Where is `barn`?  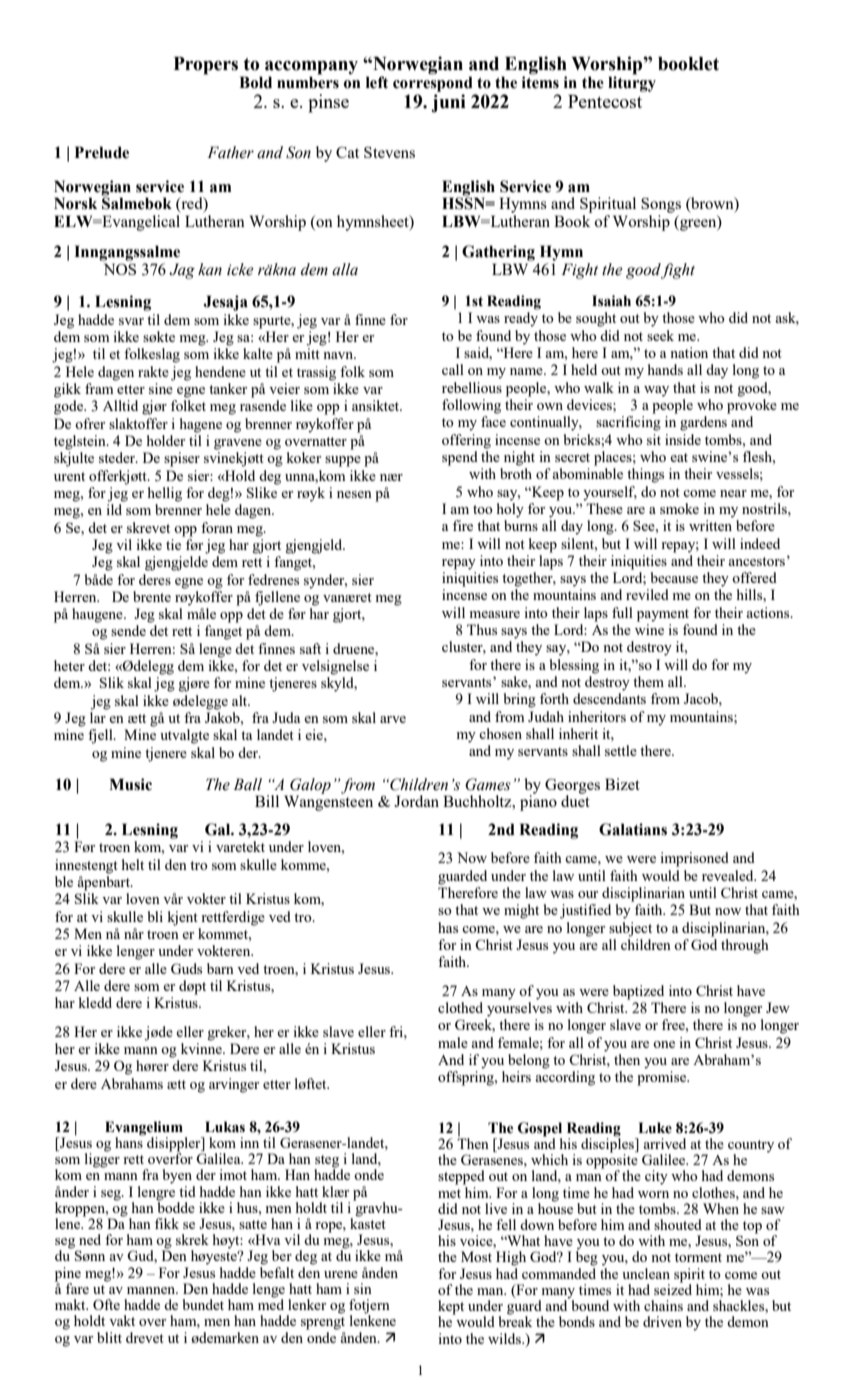
barn is located at coordinates (220, 968).
